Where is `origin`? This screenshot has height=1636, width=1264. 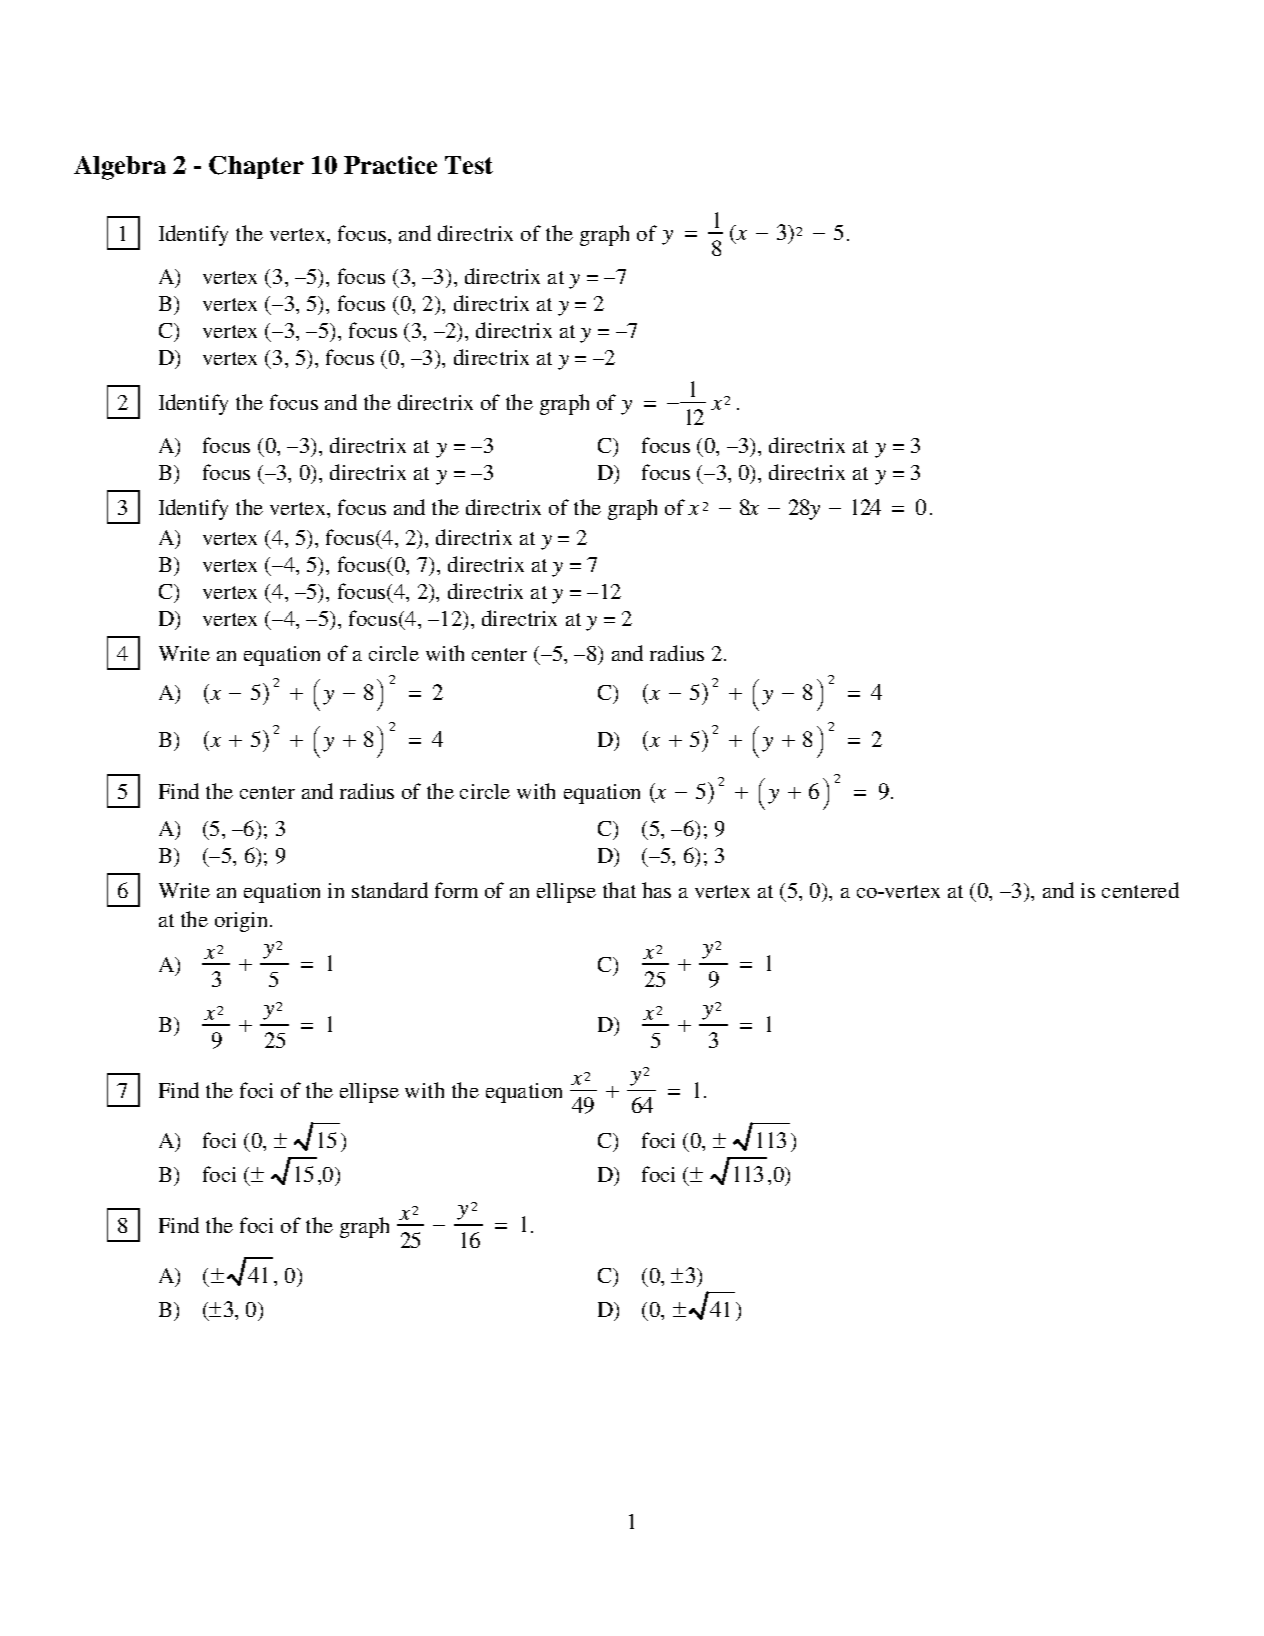
origin is located at coordinates (243, 922).
